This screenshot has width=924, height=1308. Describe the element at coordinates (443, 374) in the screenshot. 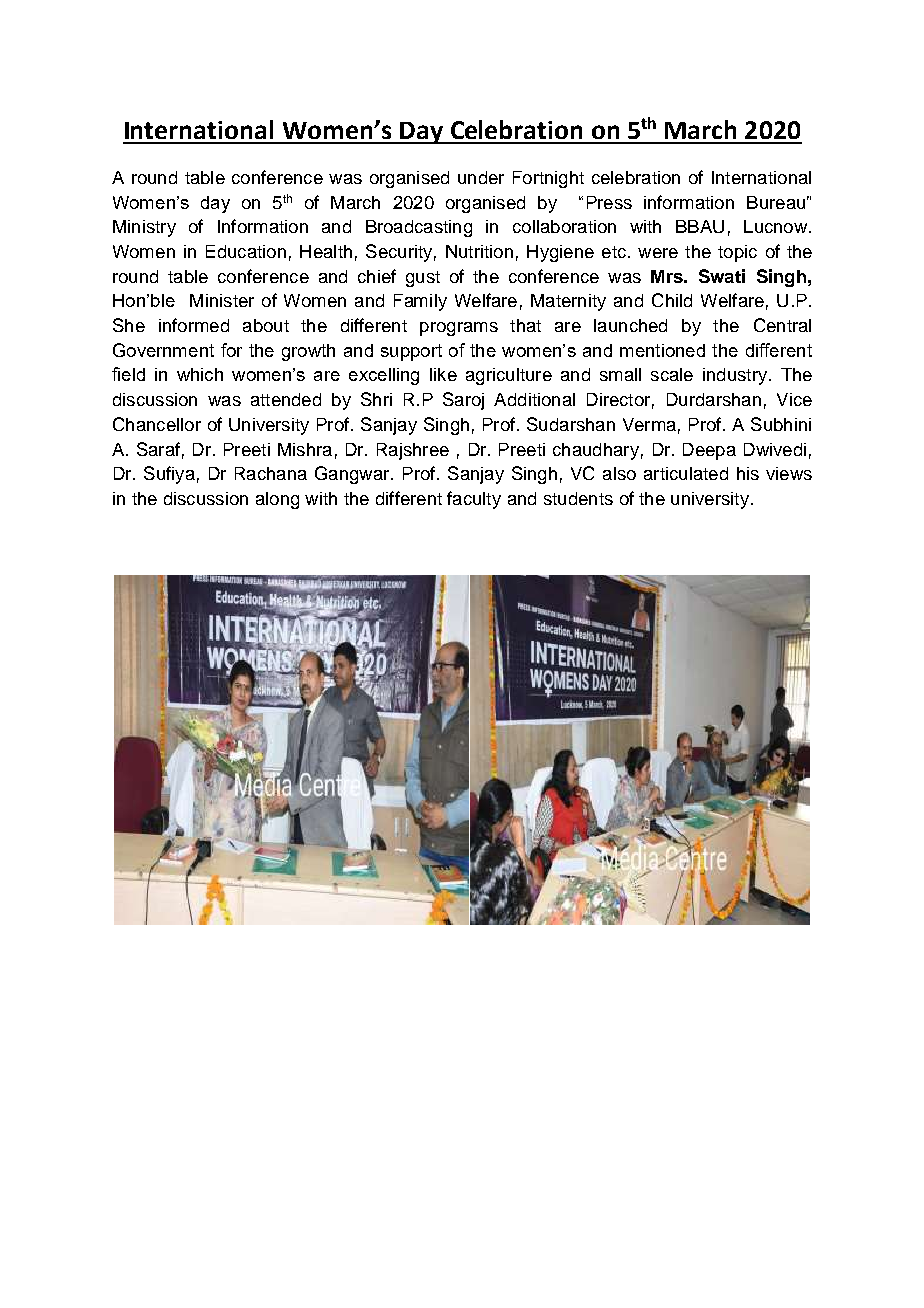

I see `like` at that location.
